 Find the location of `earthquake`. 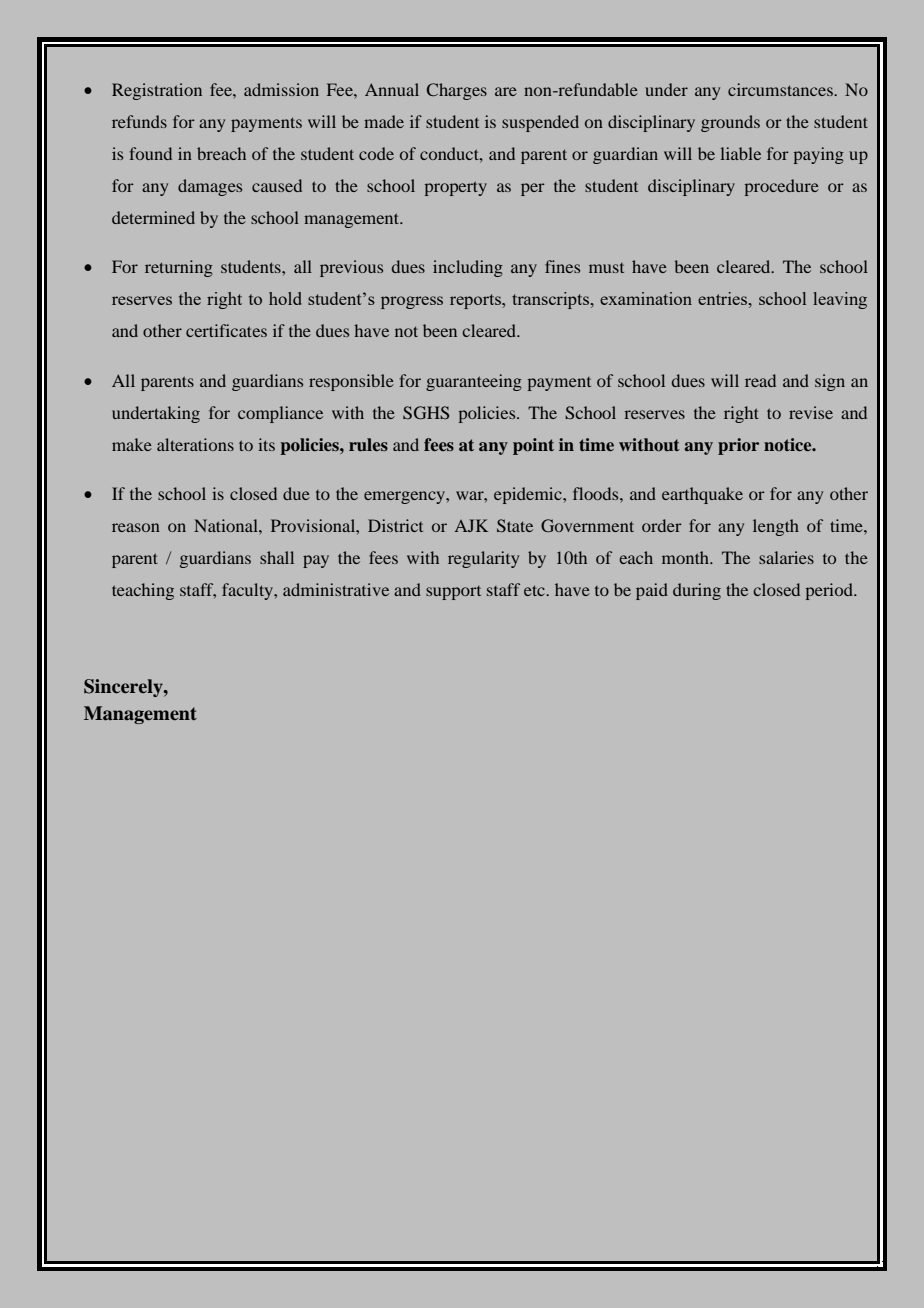

earthquake is located at coordinates (702, 495).
